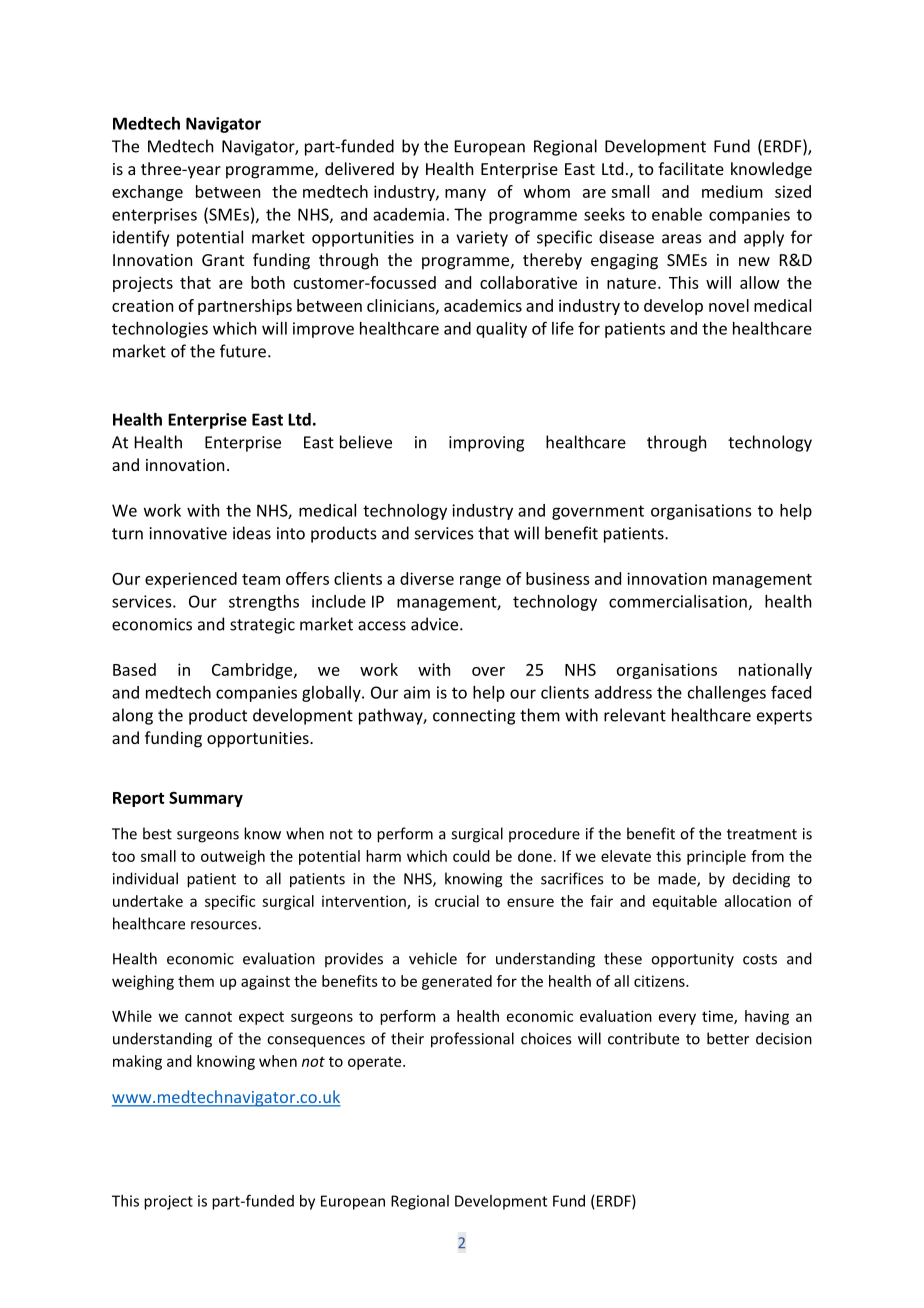 This screenshot has height=1308, width=924. Describe the element at coordinates (486, 444) in the screenshot. I see `improving` at that location.
